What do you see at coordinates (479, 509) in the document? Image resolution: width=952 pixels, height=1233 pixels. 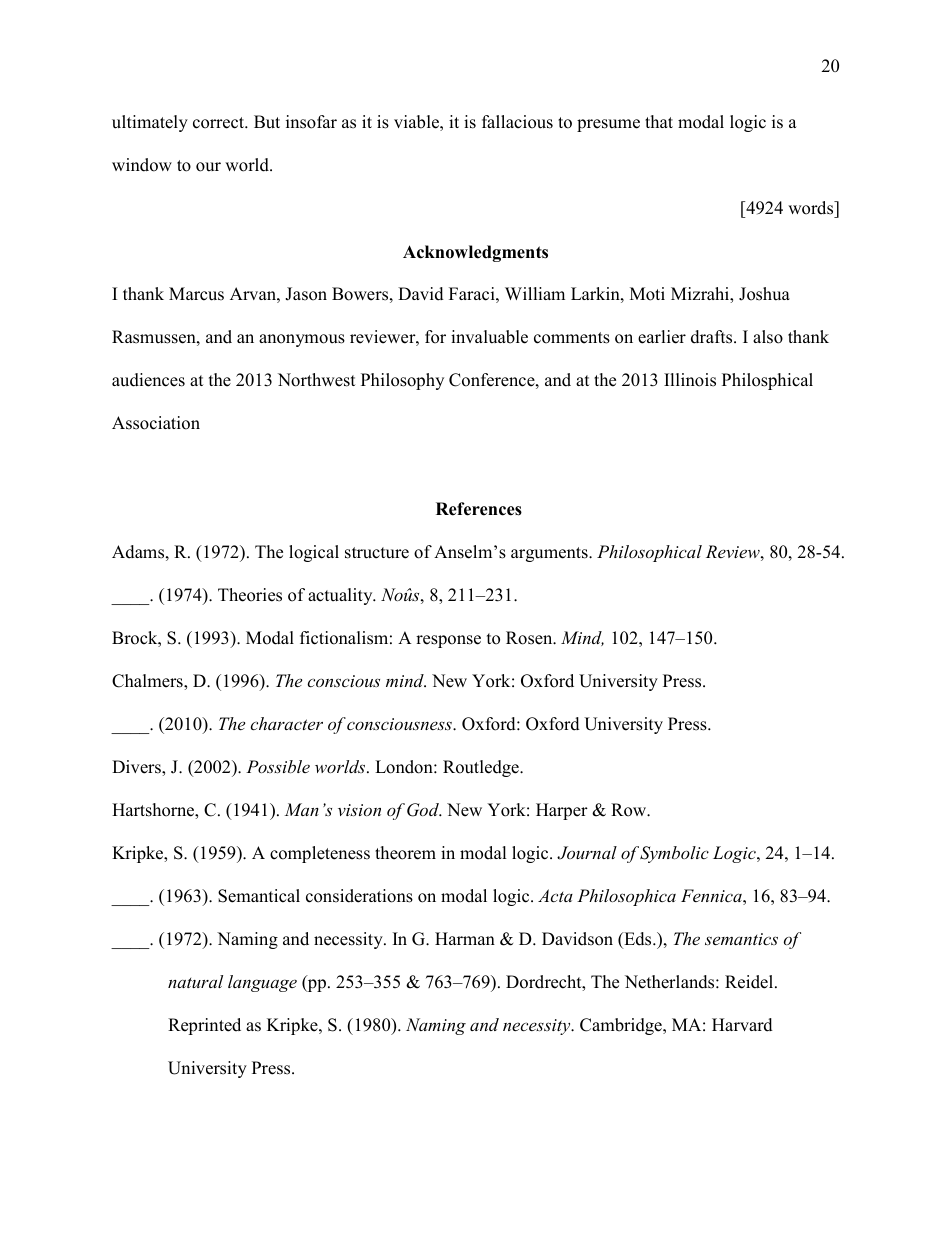 I see `References` at bounding box center [479, 509].
